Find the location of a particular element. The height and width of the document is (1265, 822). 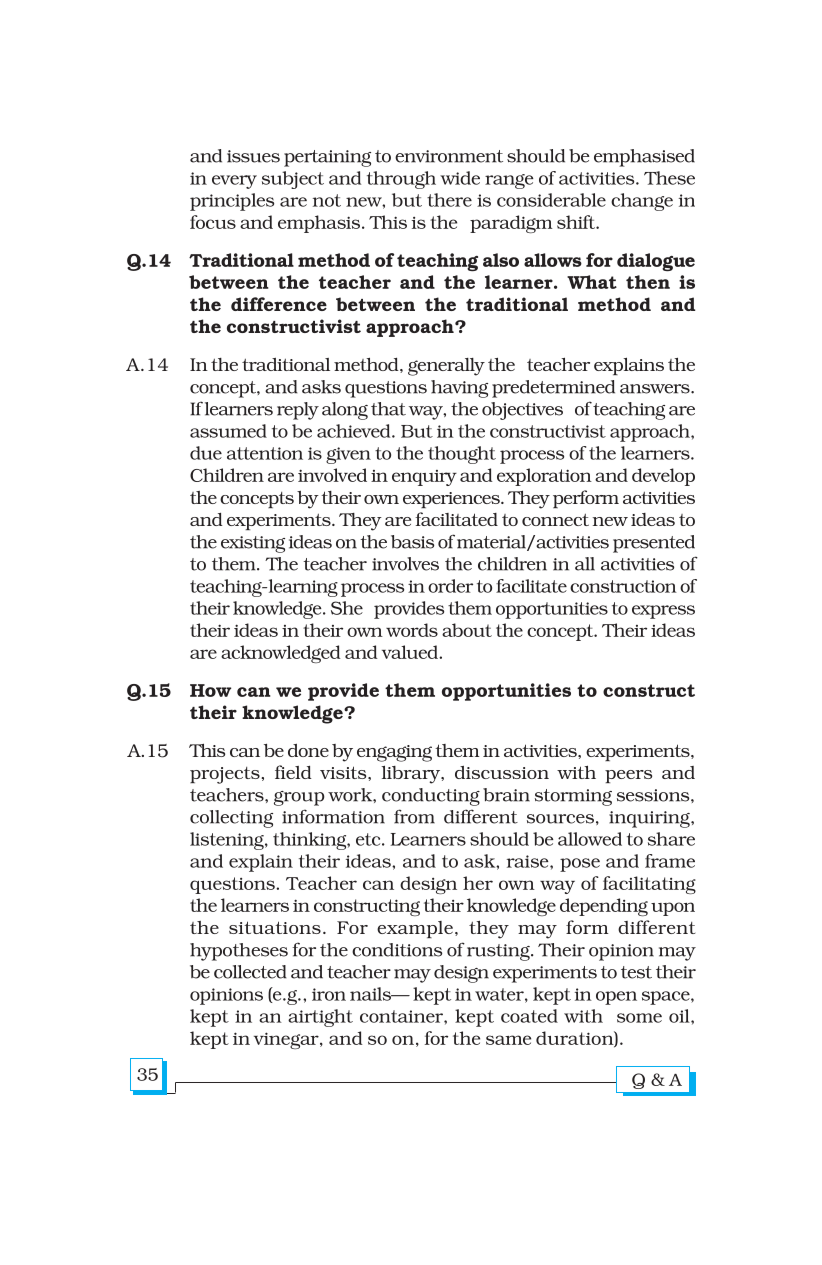

thought is located at coordinates (462, 455).
